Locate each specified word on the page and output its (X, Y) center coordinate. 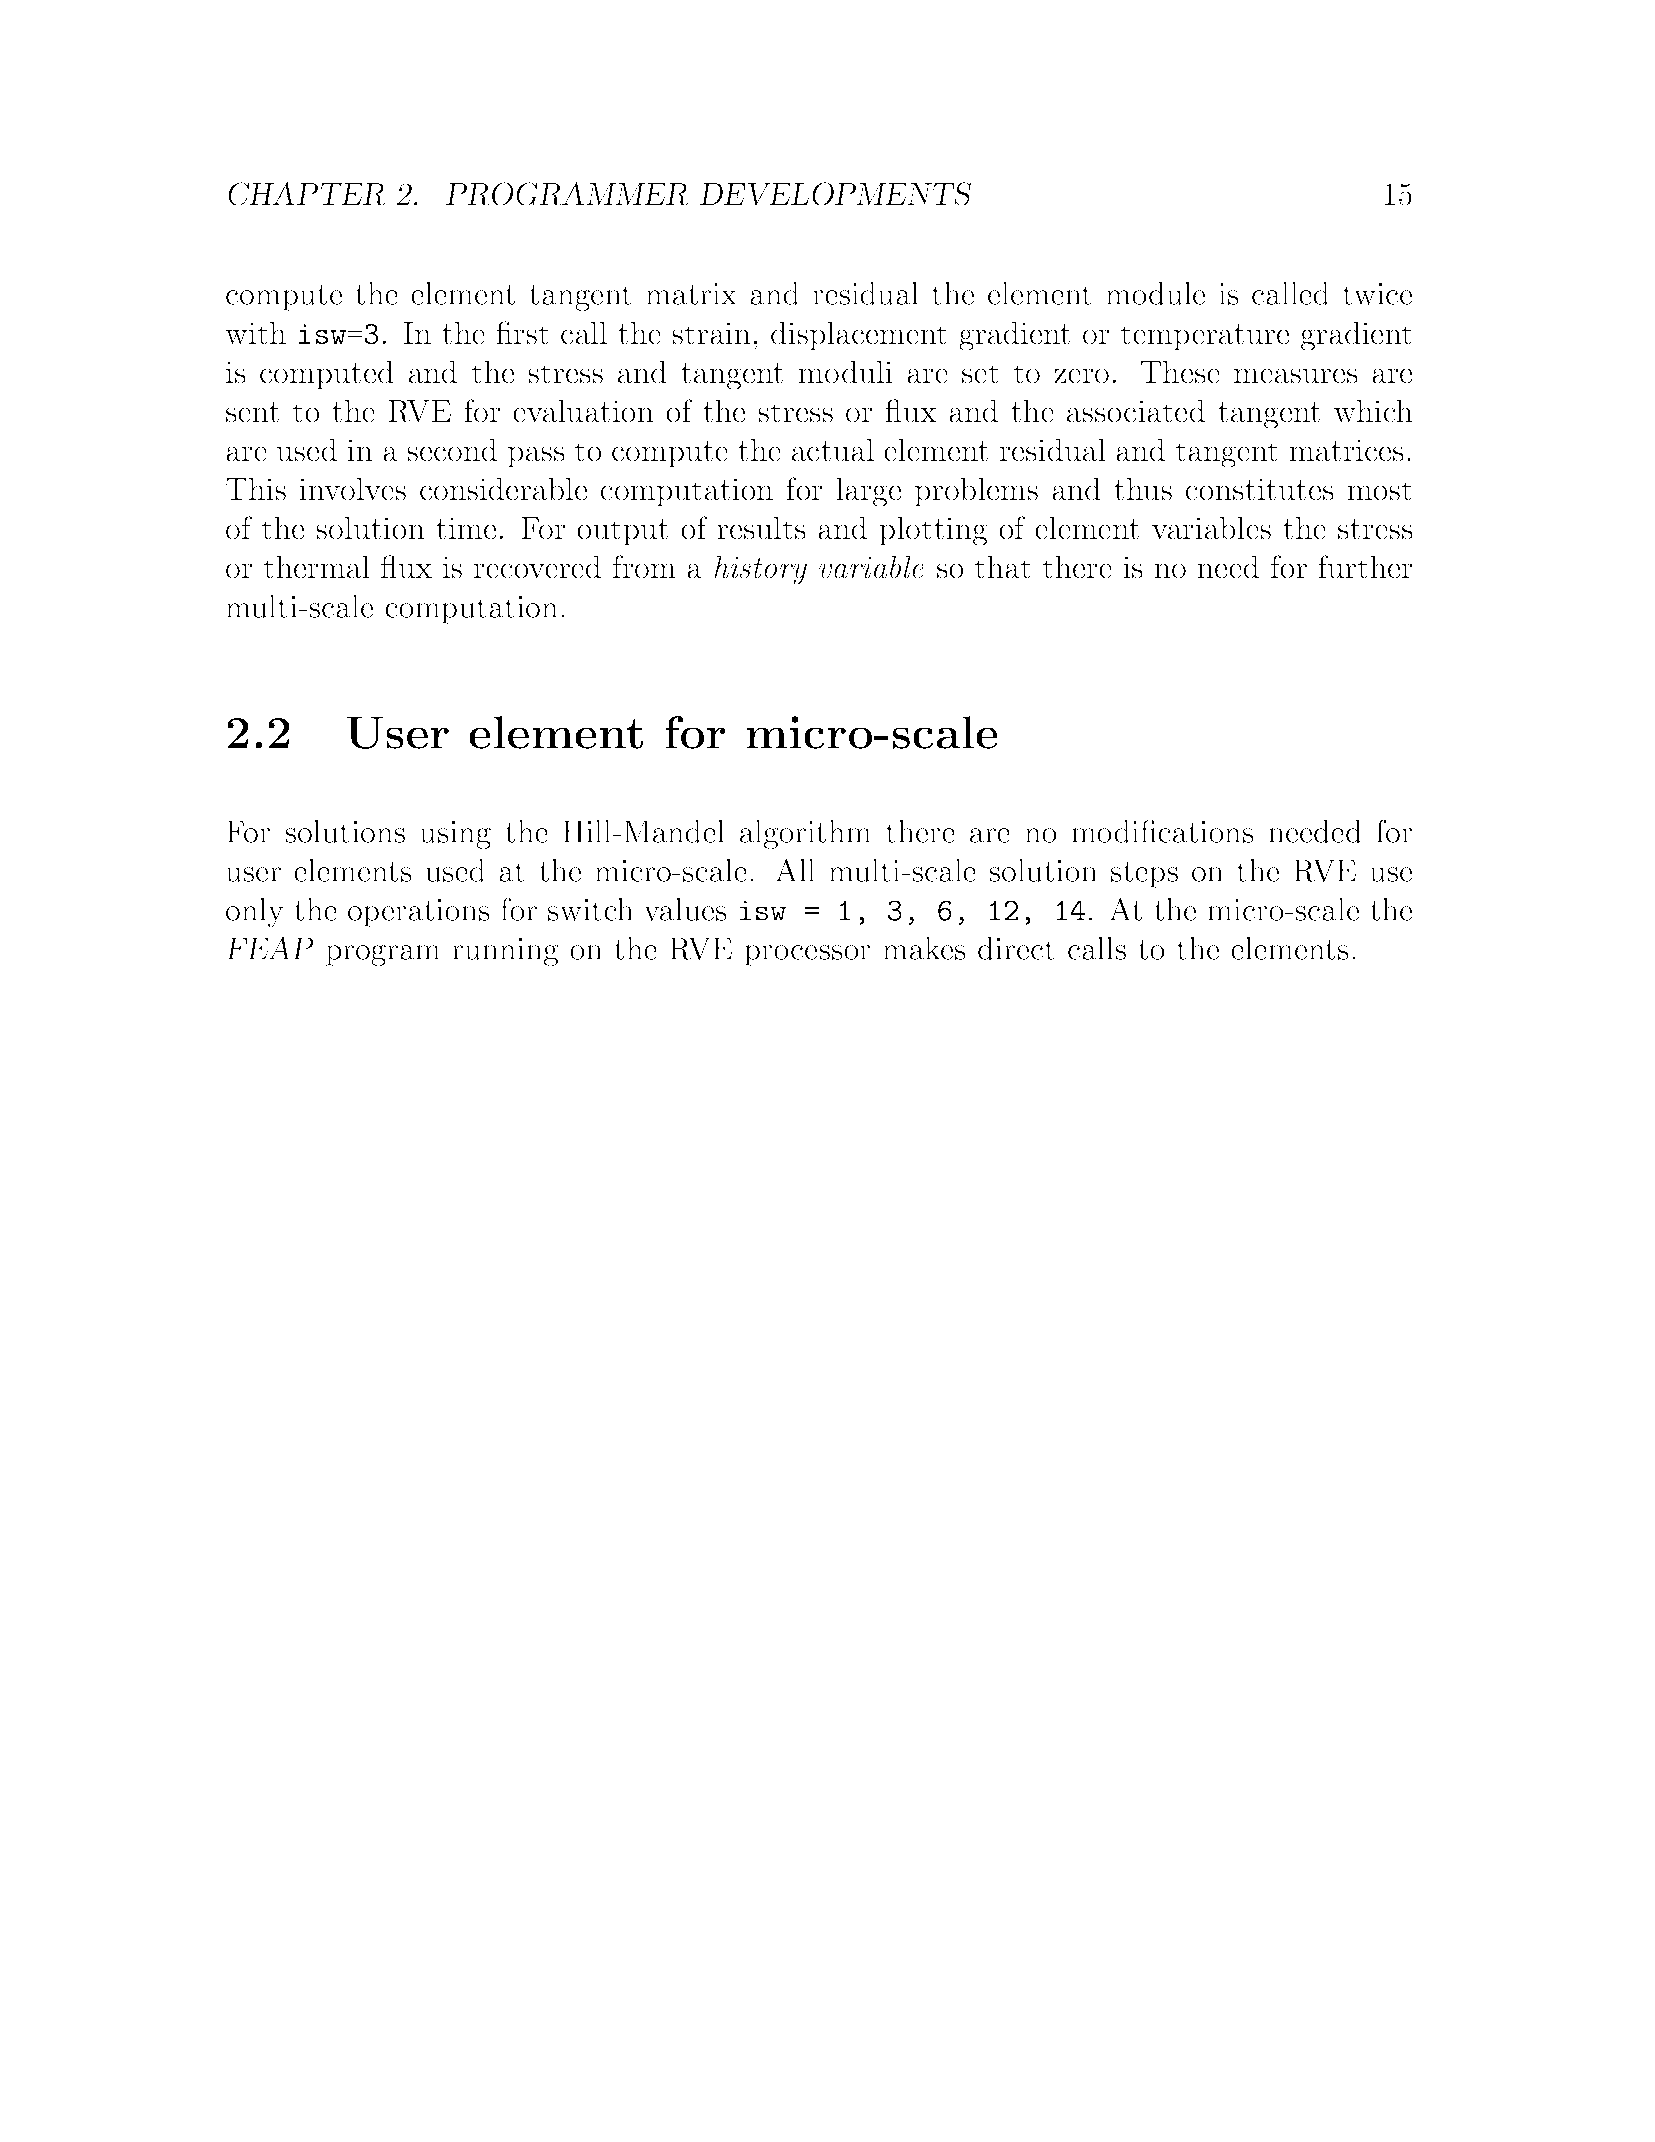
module (1155, 293)
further (1365, 567)
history (760, 570)
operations (419, 913)
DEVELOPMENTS (835, 194)
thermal (316, 567)
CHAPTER (306, 194)
